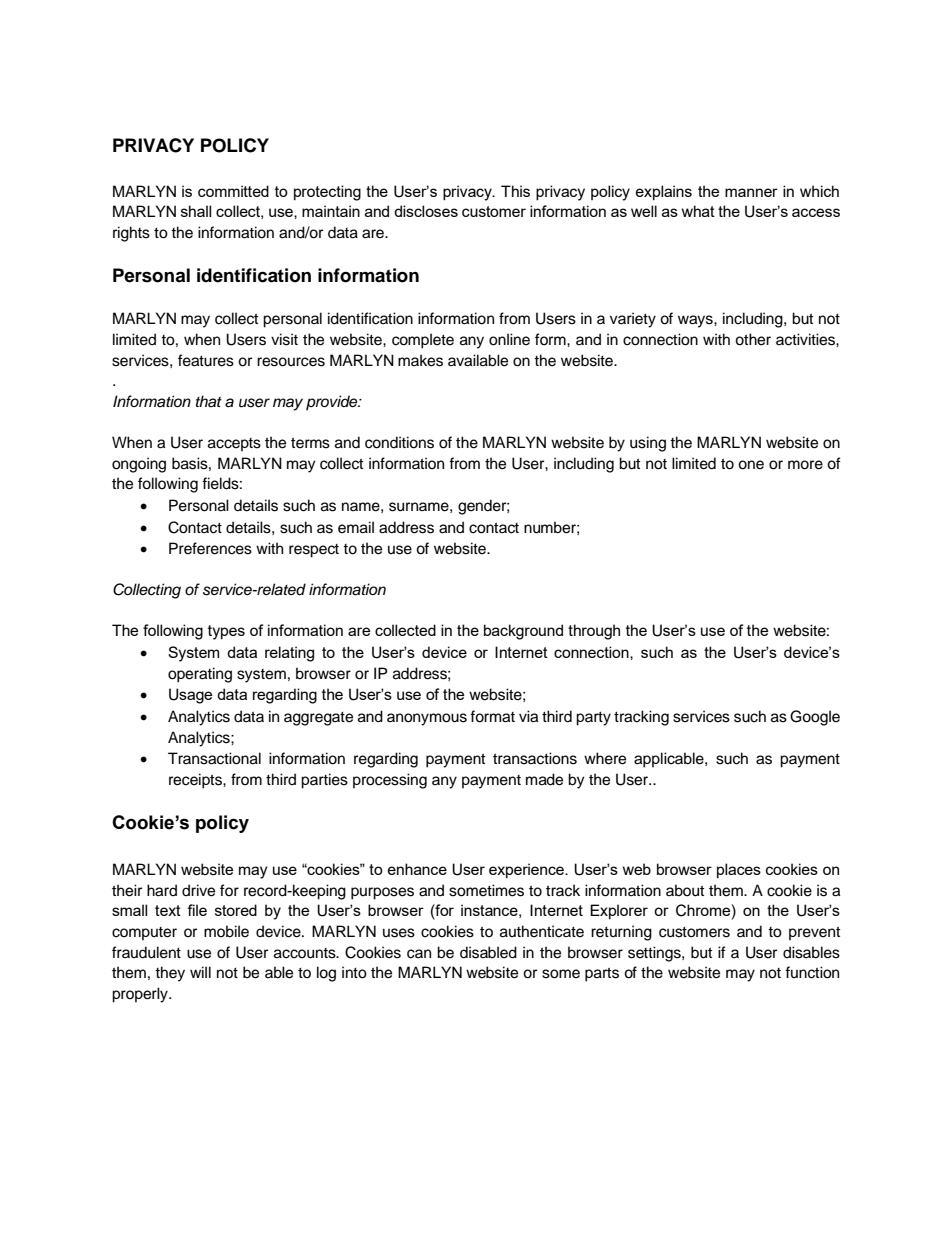  What do you see at coordinates (698, 211) in the screenshot?
I see `what` at bounding box center [698, 211].
